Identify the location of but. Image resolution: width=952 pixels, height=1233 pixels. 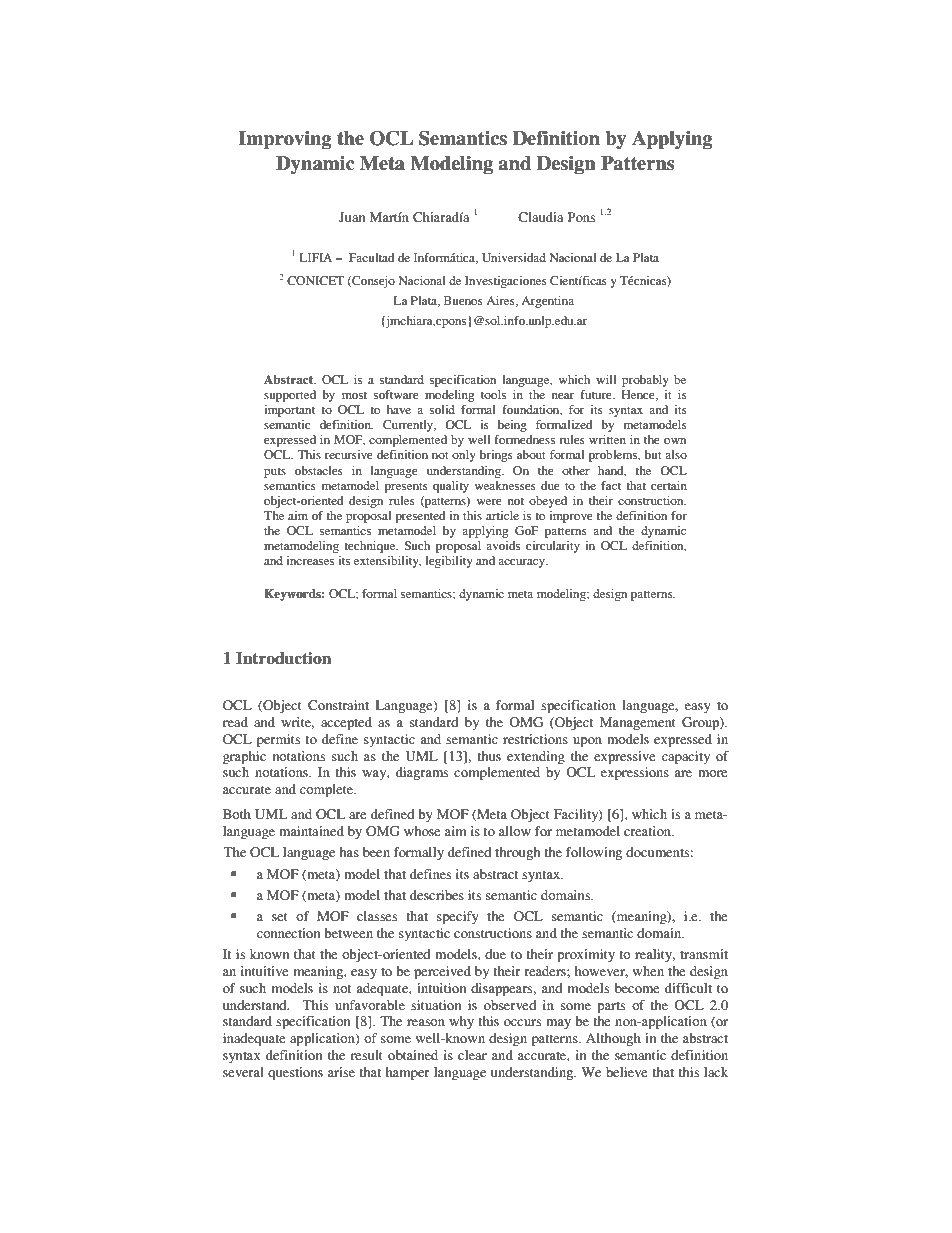
(653, 454).
